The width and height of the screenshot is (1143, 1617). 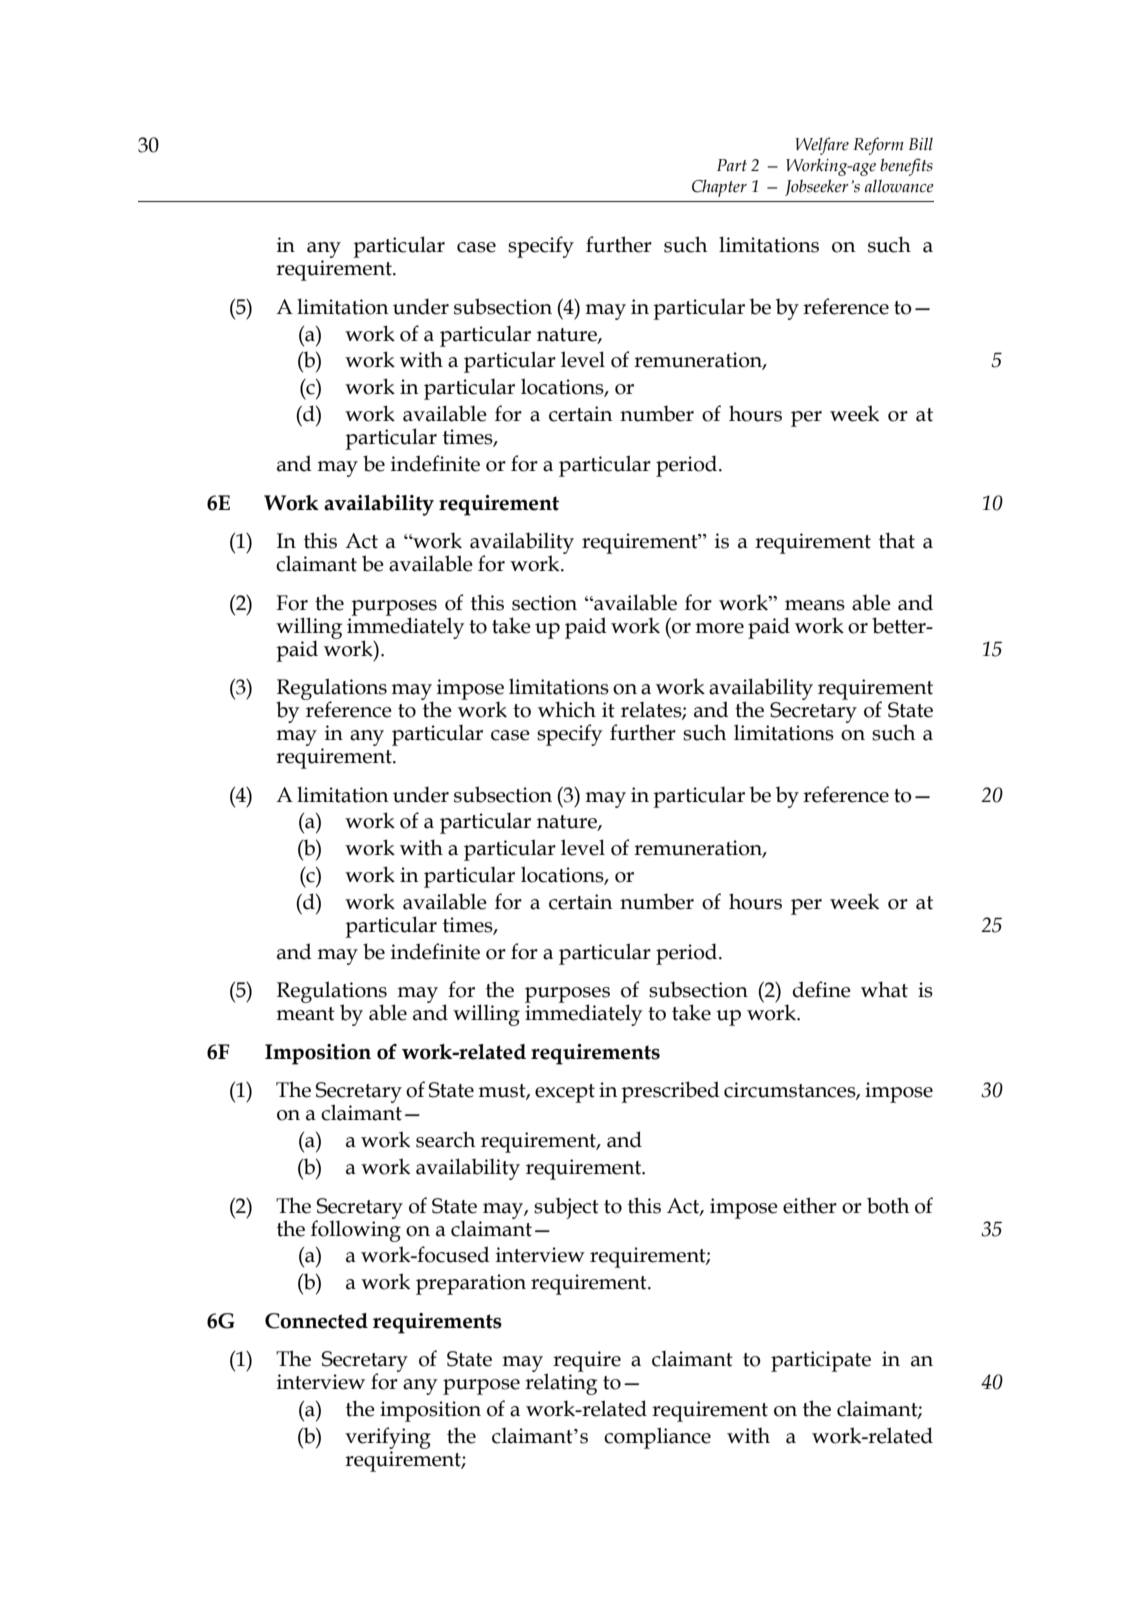 What do you see at coordinates (388, 1438) in the screenshot?
I see `verifying` at bounding box center [388, 1438].
